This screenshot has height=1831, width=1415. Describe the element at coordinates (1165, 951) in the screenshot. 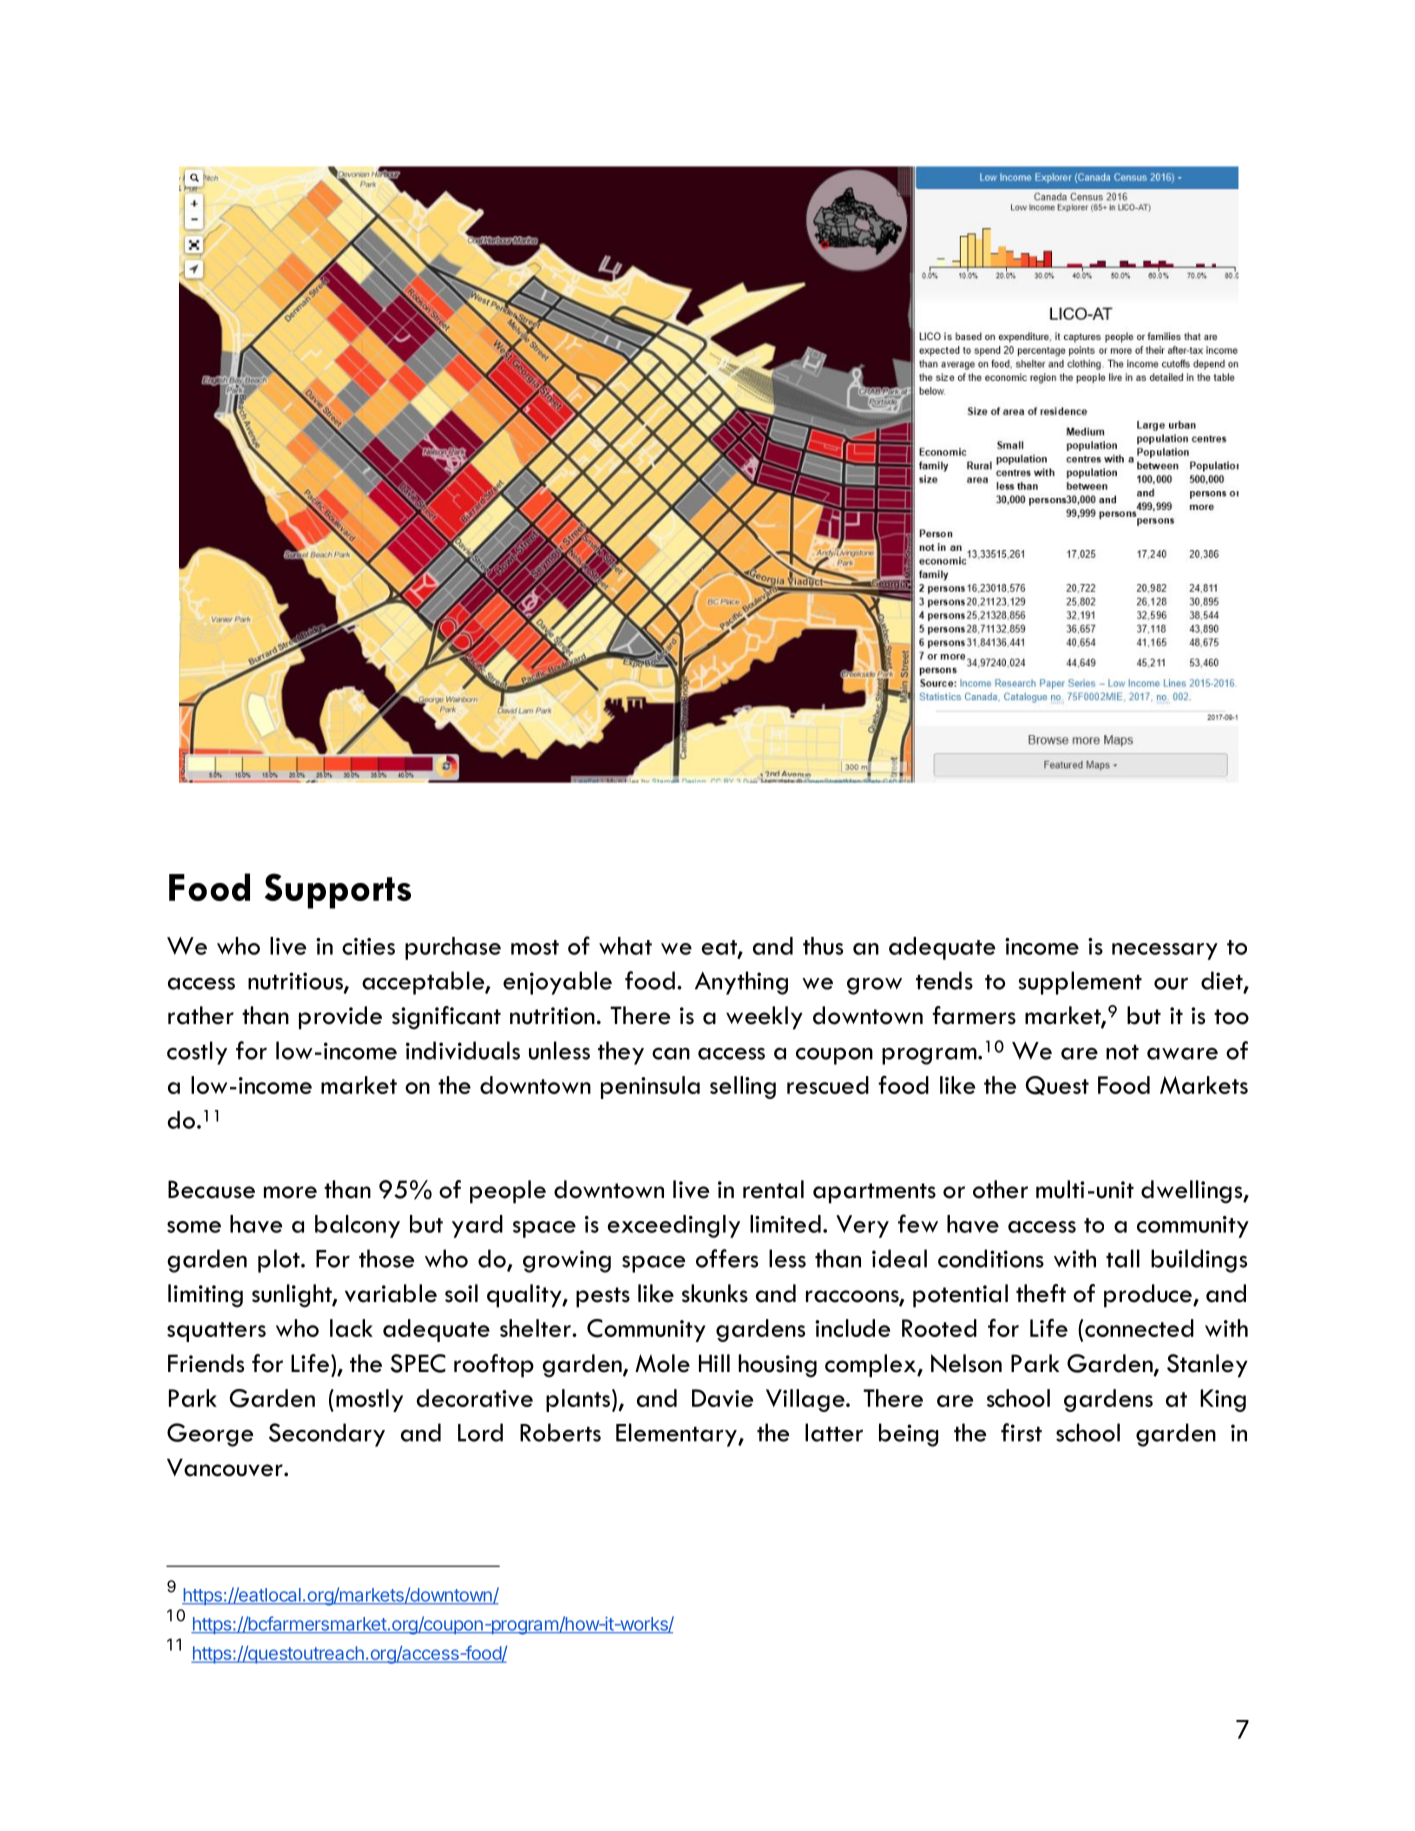

I see `necessary` at that location.
